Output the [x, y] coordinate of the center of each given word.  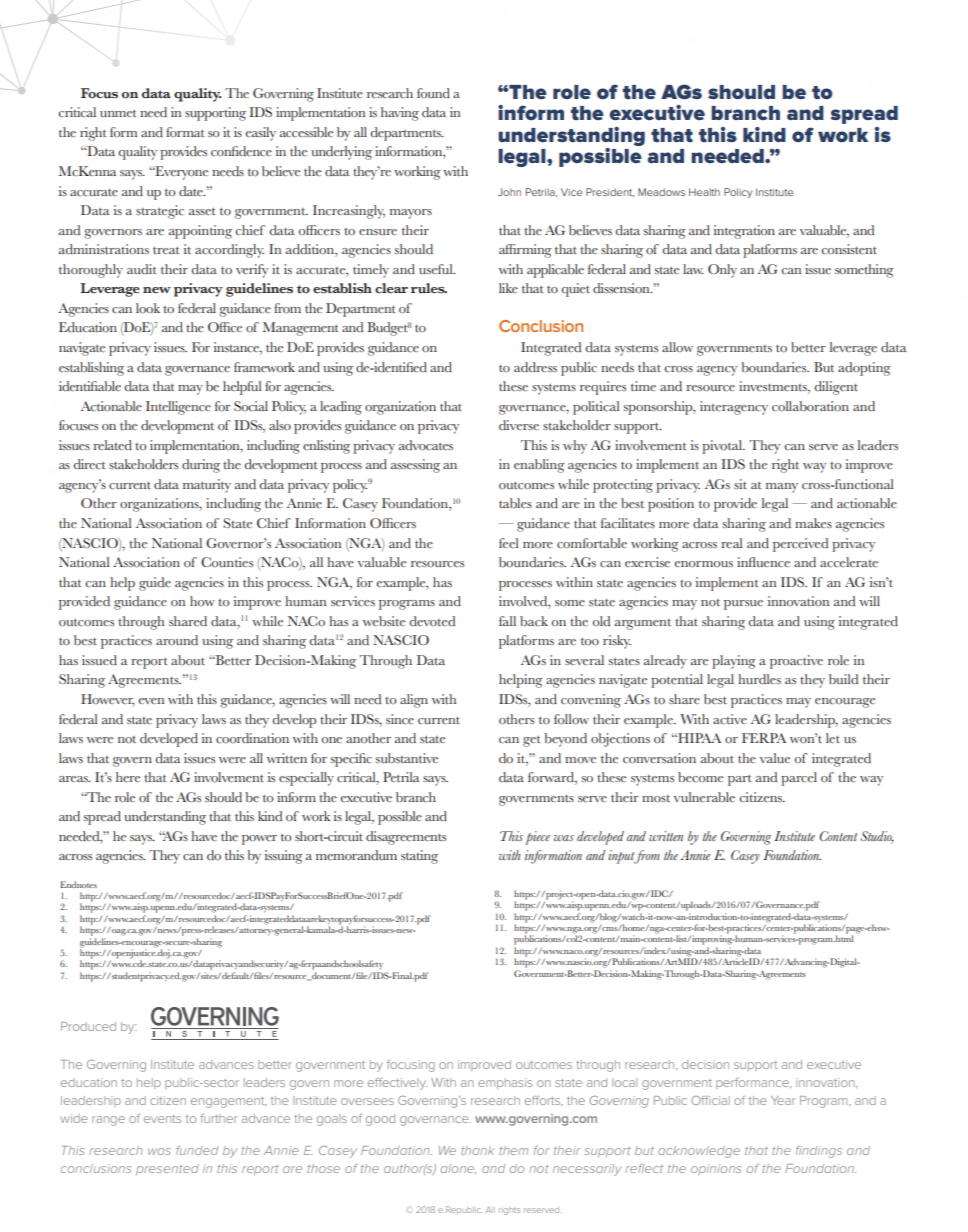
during [201, 466]
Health [704, 192]
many [782, 488]
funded [197, 1150]
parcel [799, 779]
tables [515, 503]
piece [537, 838]
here [128, 777]
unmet [118, 113]
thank [478, 1150]
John [509, 192]
